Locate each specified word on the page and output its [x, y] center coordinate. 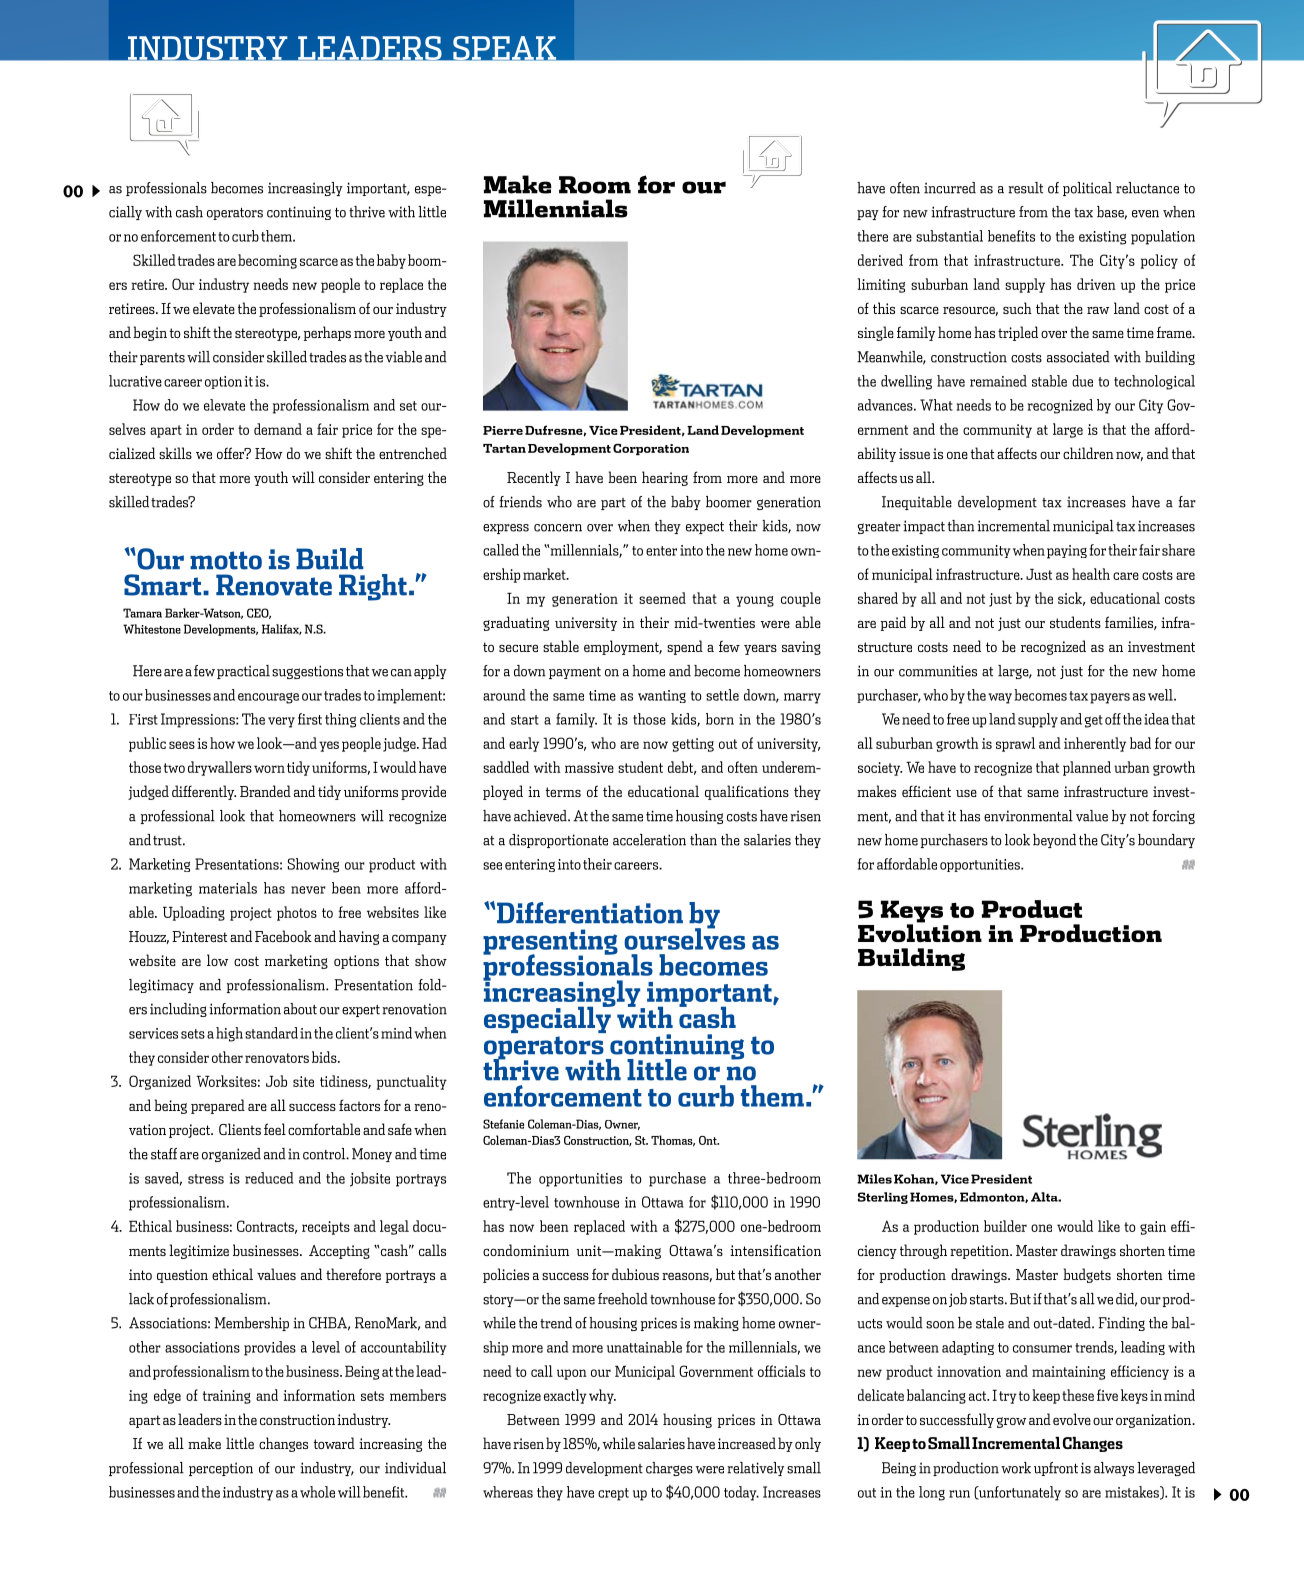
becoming [267, 261]
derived [880, 260]
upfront [1056, 1469]
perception [221, 1469]
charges [669, 1469]
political [1087, 189]
